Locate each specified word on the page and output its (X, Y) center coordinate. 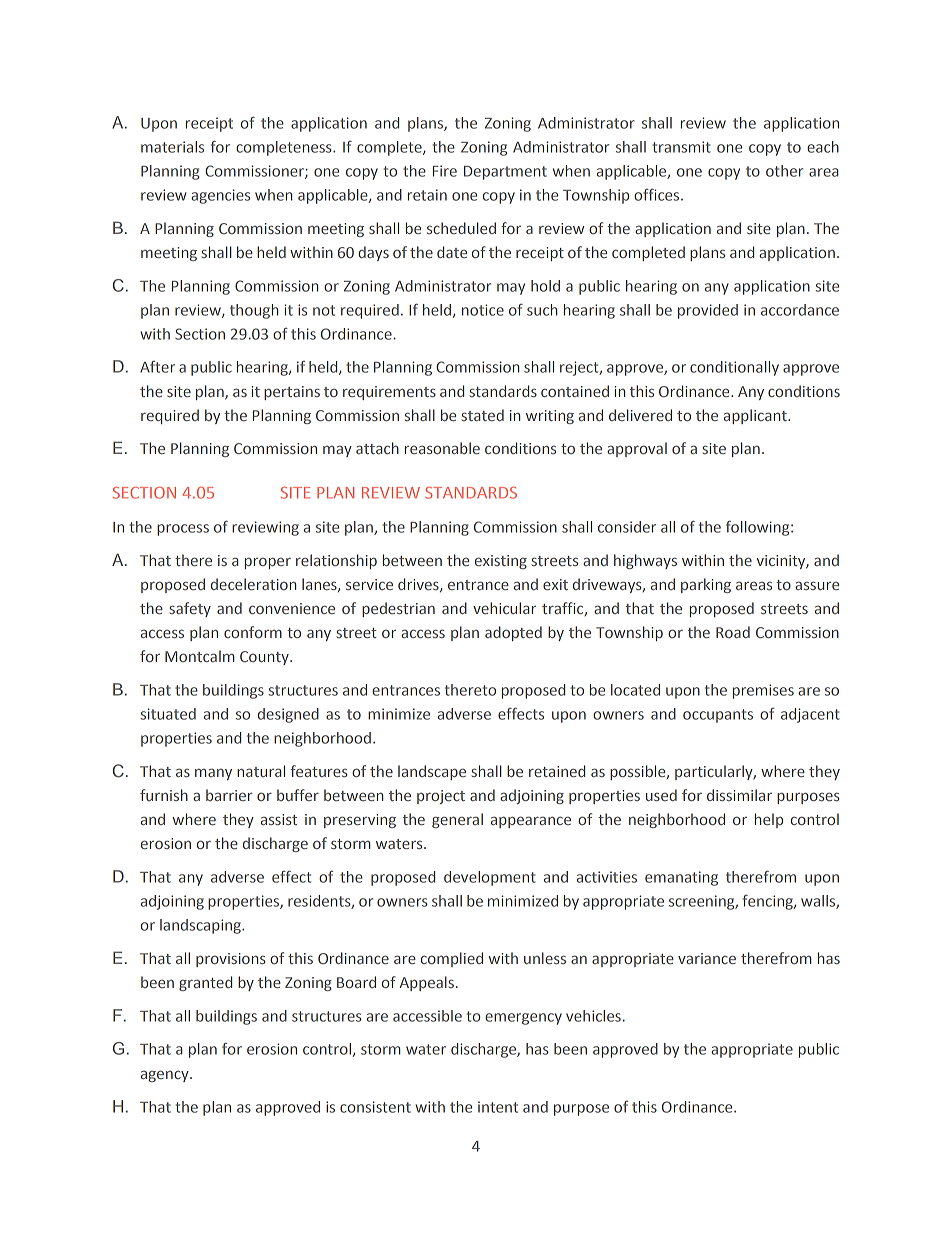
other (784, 171)
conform (253, 632)
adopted (513, 633)
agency (166, 1076)
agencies (220, 196)
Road (733, 632)
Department (505, 173)
